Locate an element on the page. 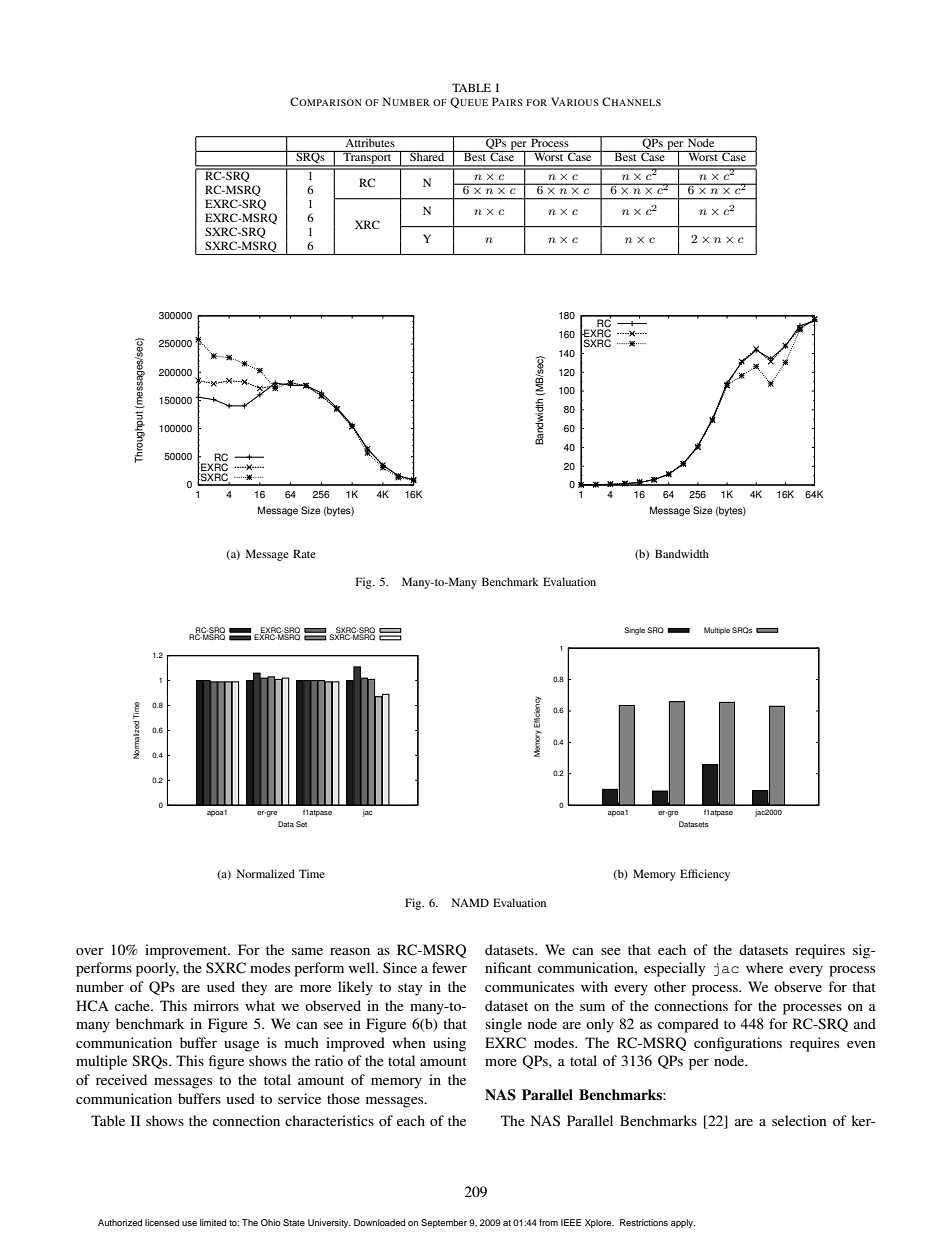 The width and height of the page is (952, 1233). other is located at coordinates (670, 986).
